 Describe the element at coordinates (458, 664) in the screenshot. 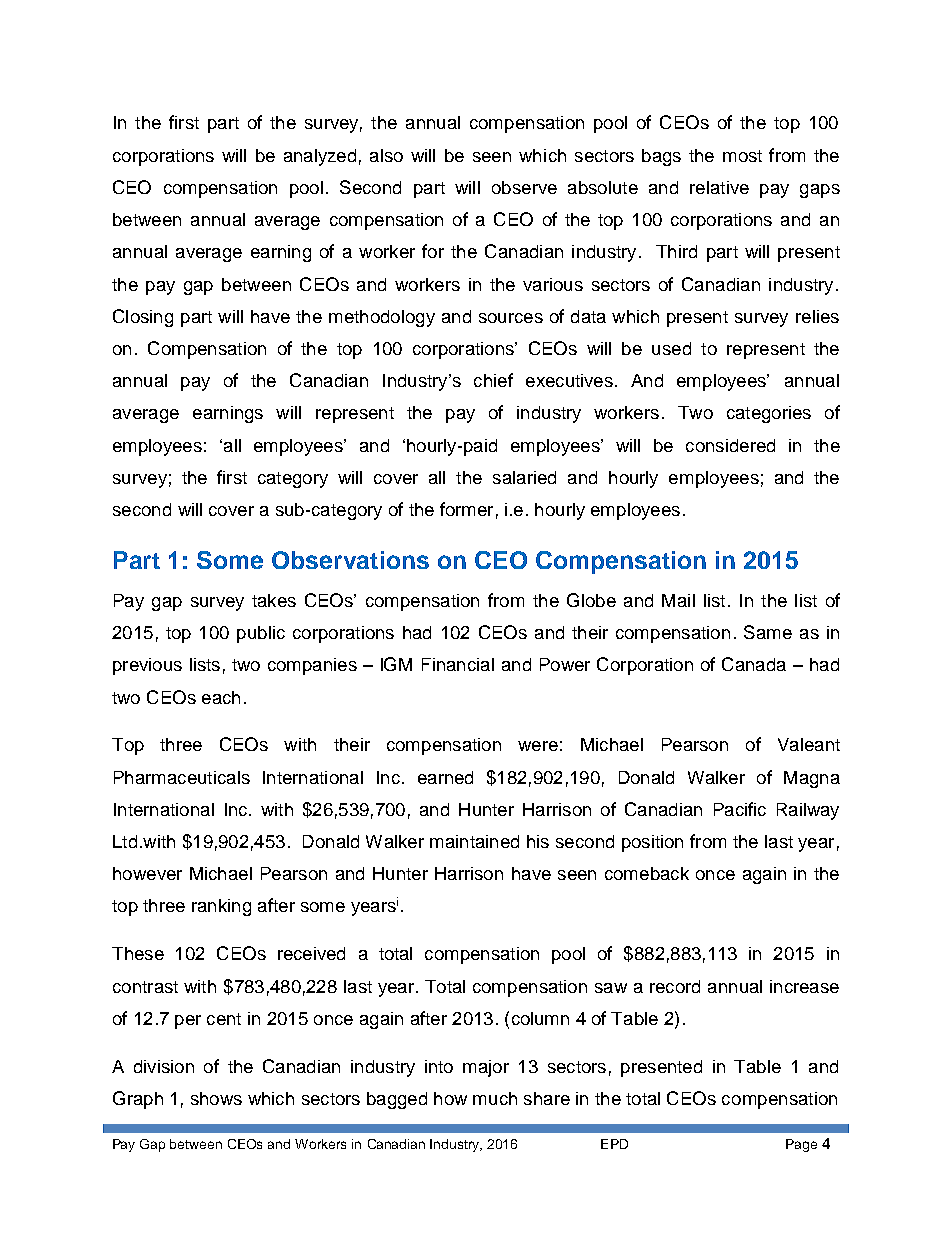

I see `Financial` at that location.
